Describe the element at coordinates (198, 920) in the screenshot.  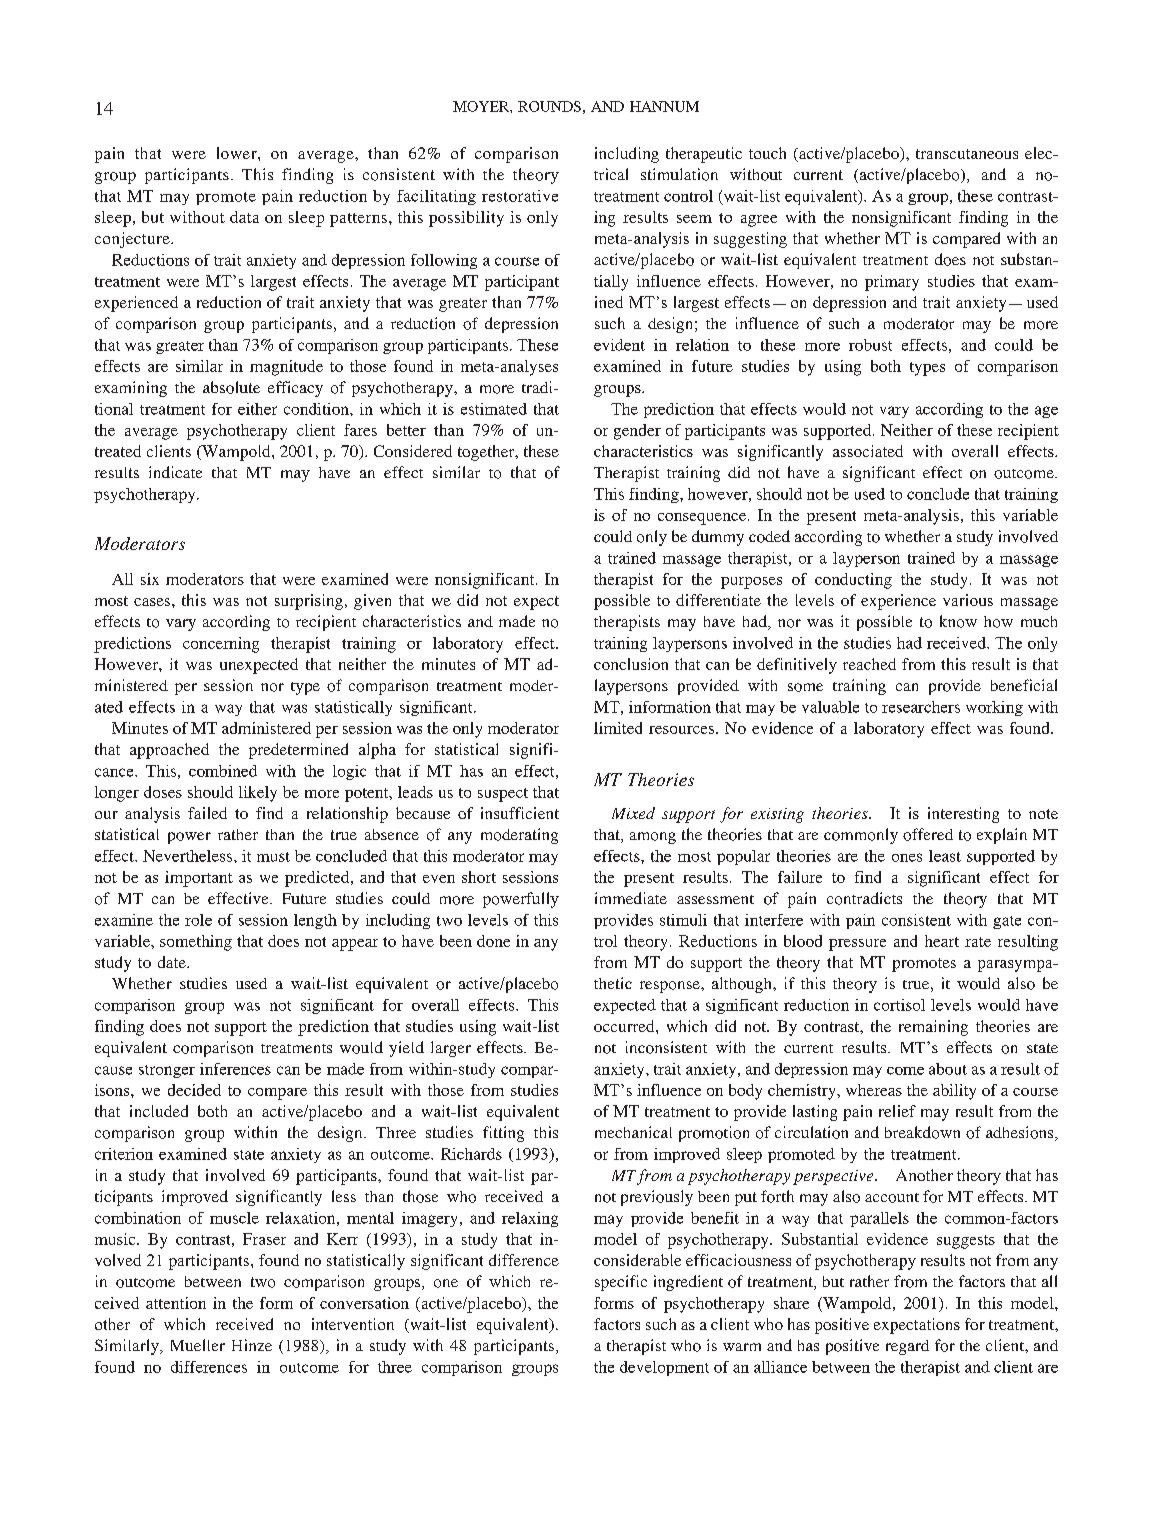
I see `role` at that location.
